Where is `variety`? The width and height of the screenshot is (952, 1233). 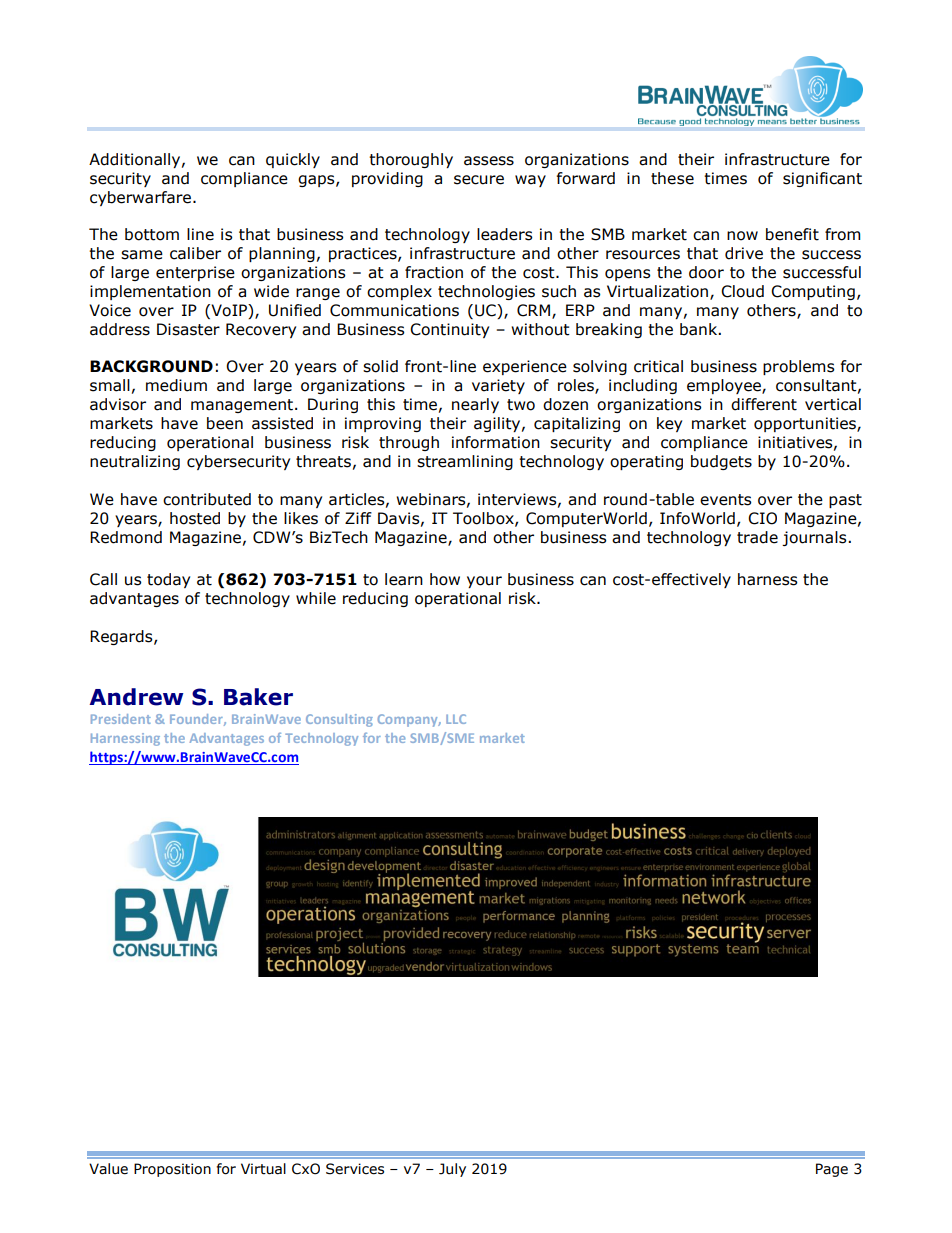
variety is located at coordinates (498, 386).
